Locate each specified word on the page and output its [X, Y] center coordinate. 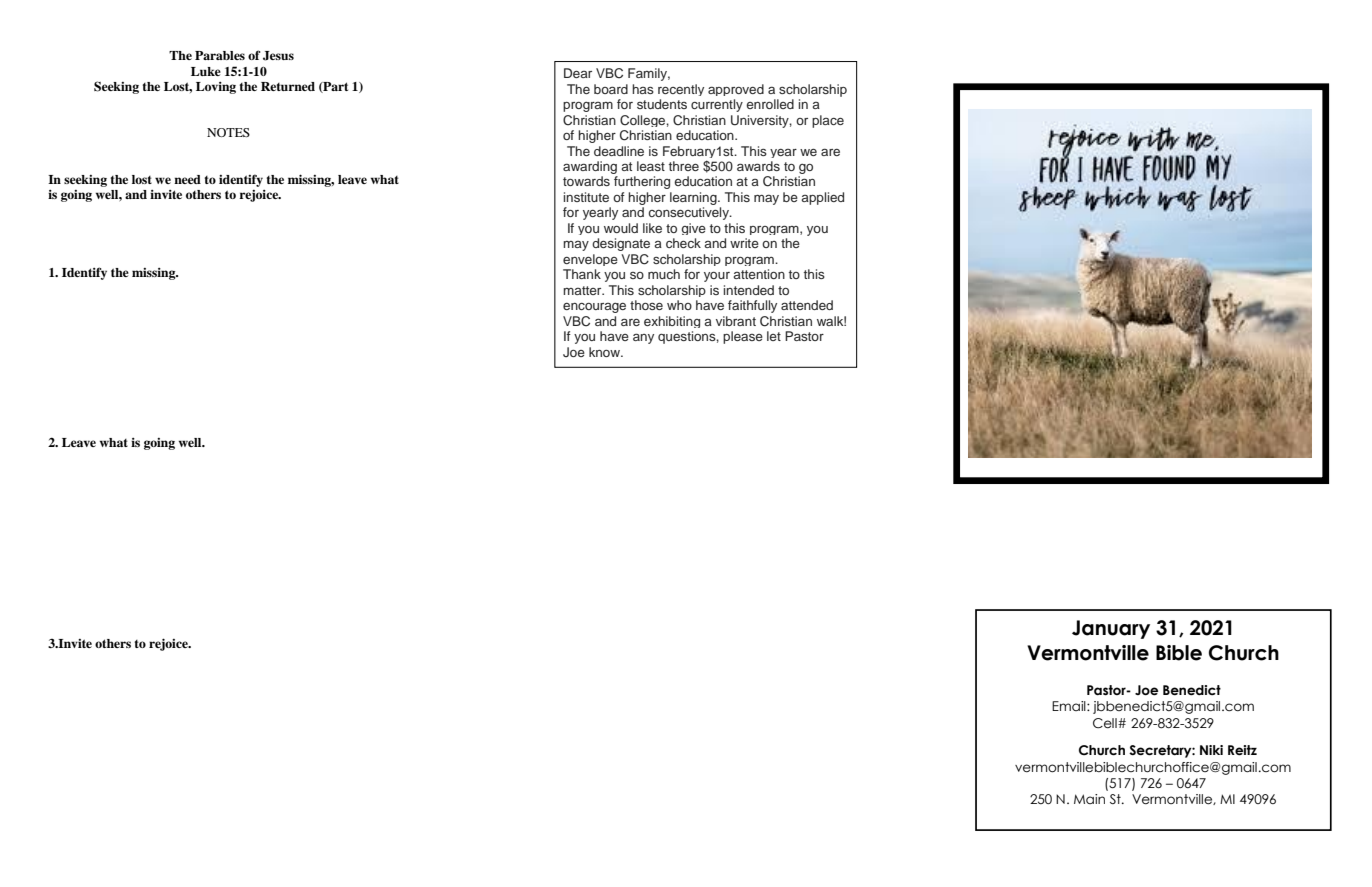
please [743, 337]
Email [1070, 706]
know [605, 352]
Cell [1106, 723]
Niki [1211, 750]
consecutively [689, 213]
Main [1089, 799]
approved [736, 90]
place [828, 121]
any [643, 338]
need [187, 179]
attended [807, 305]
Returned [288, 86]
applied [822, 198]
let [774, 336]
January [1111, 629]
